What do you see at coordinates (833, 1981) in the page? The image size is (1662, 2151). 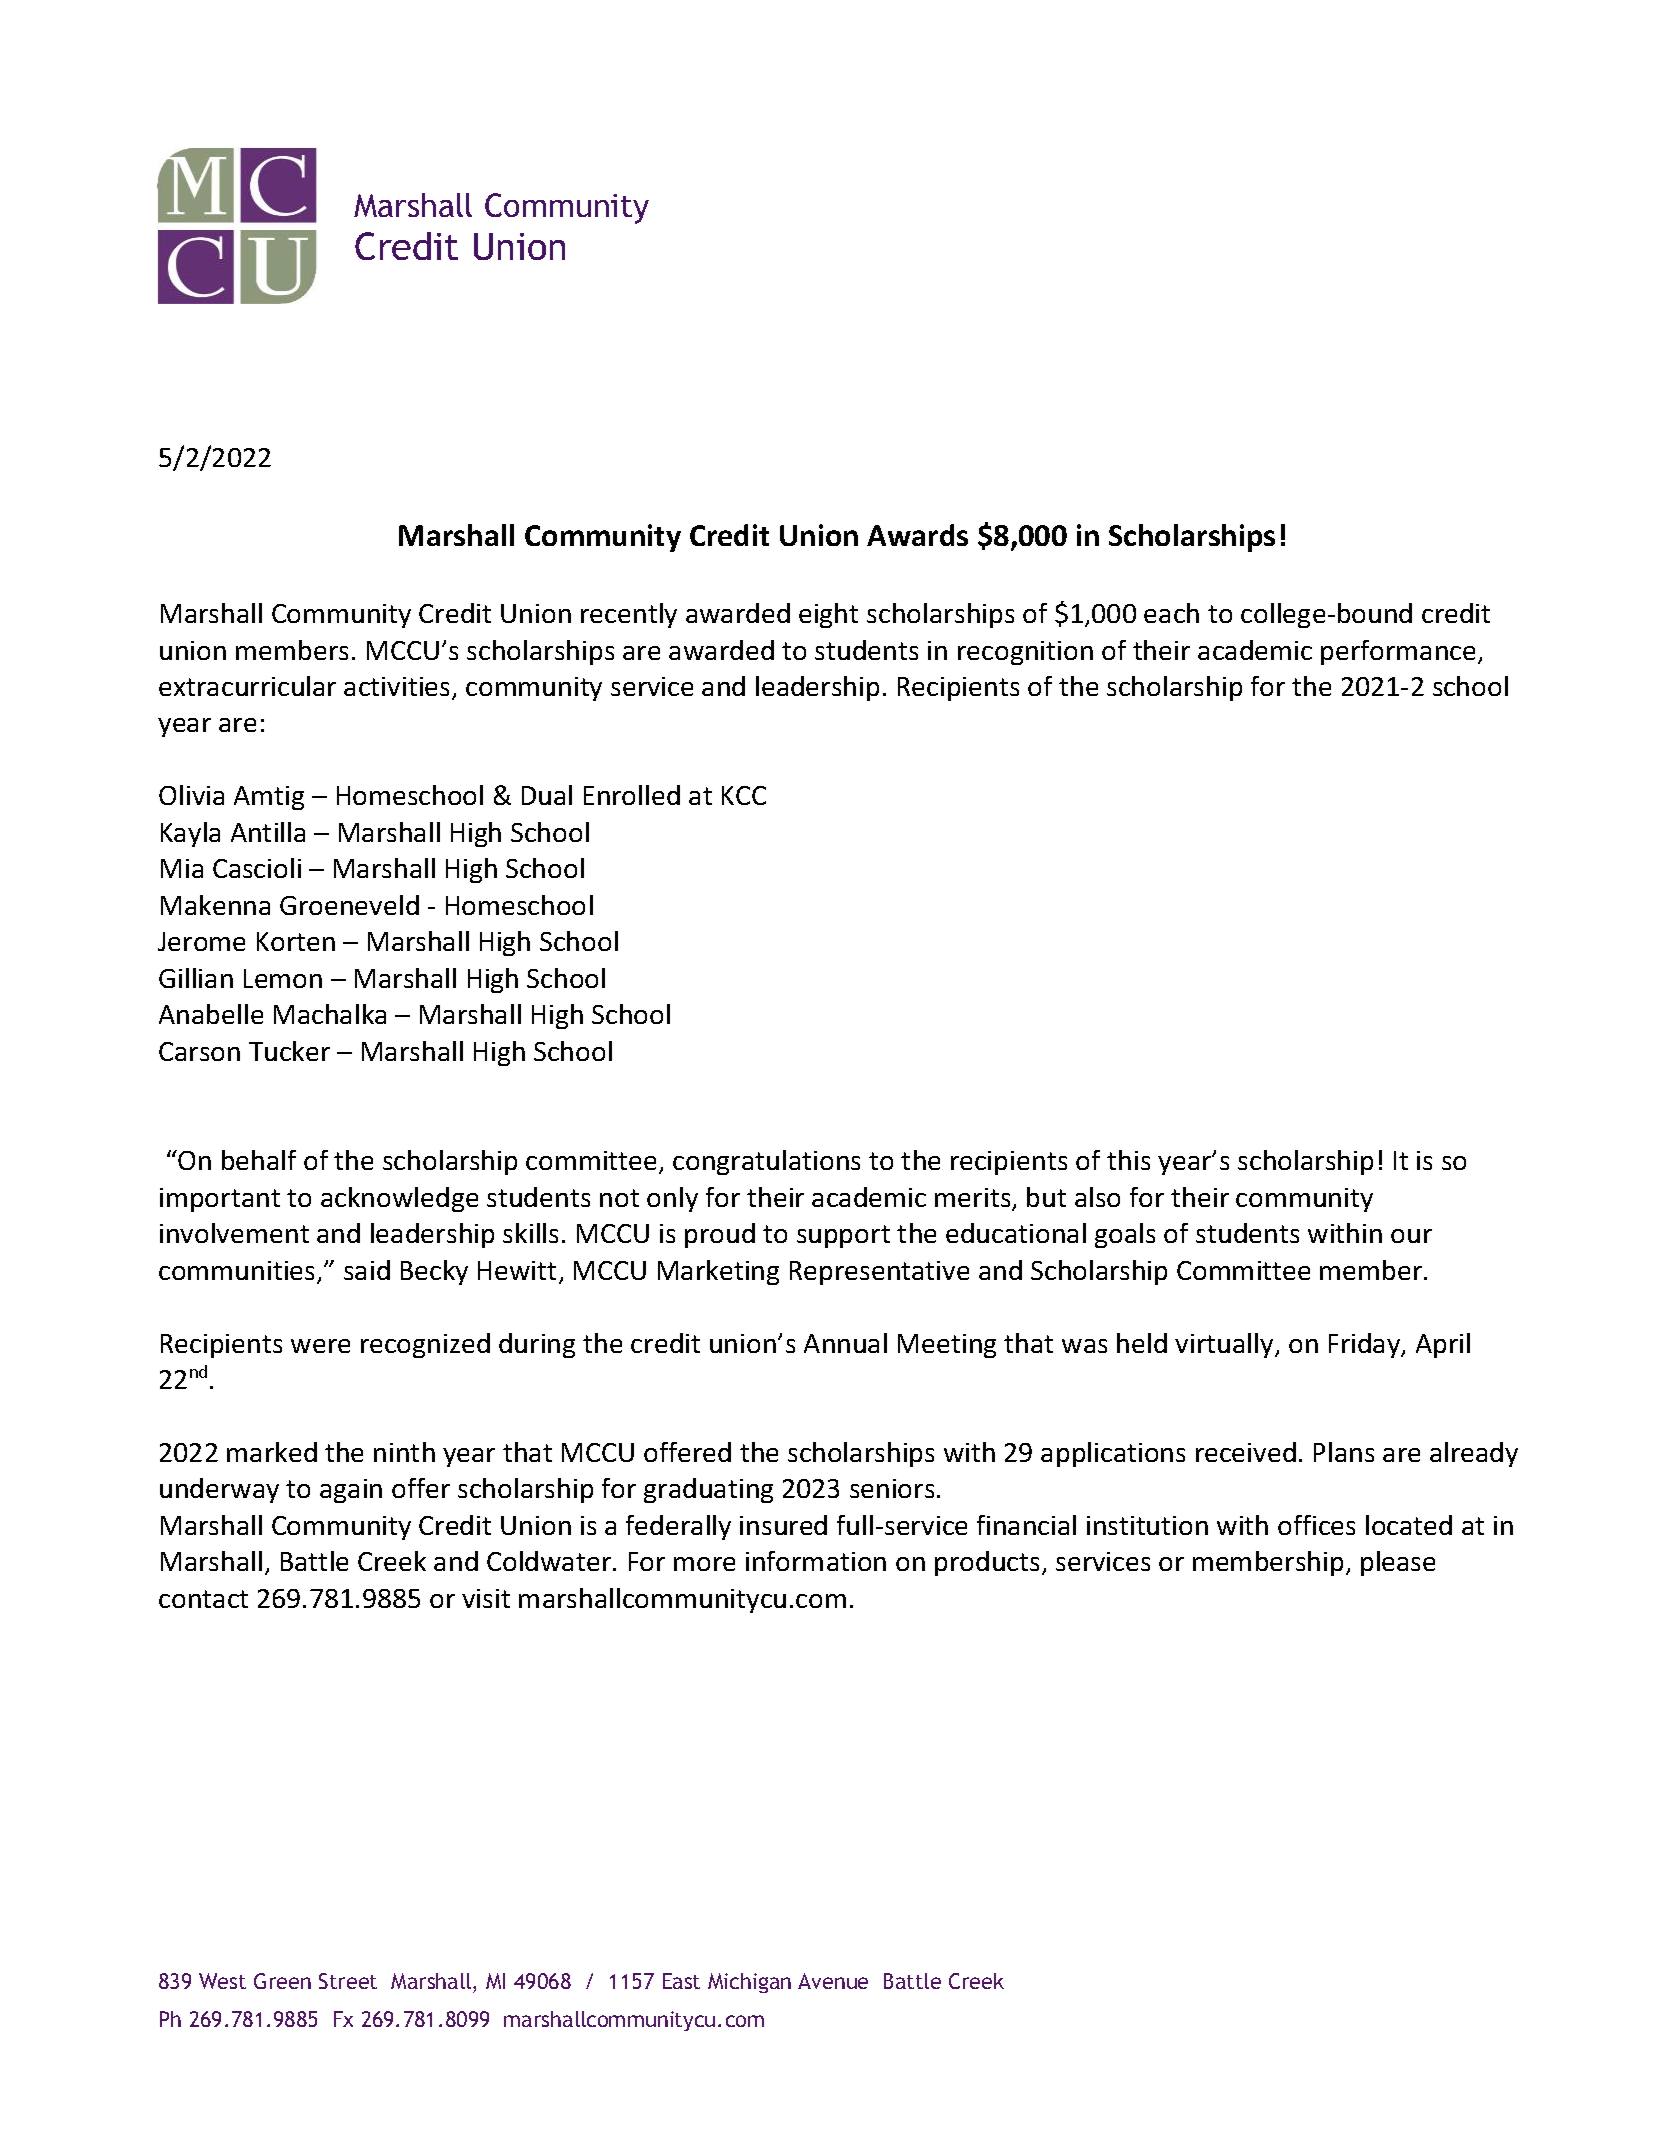 I see `Avenue` at bounding box center [833, 1981].
